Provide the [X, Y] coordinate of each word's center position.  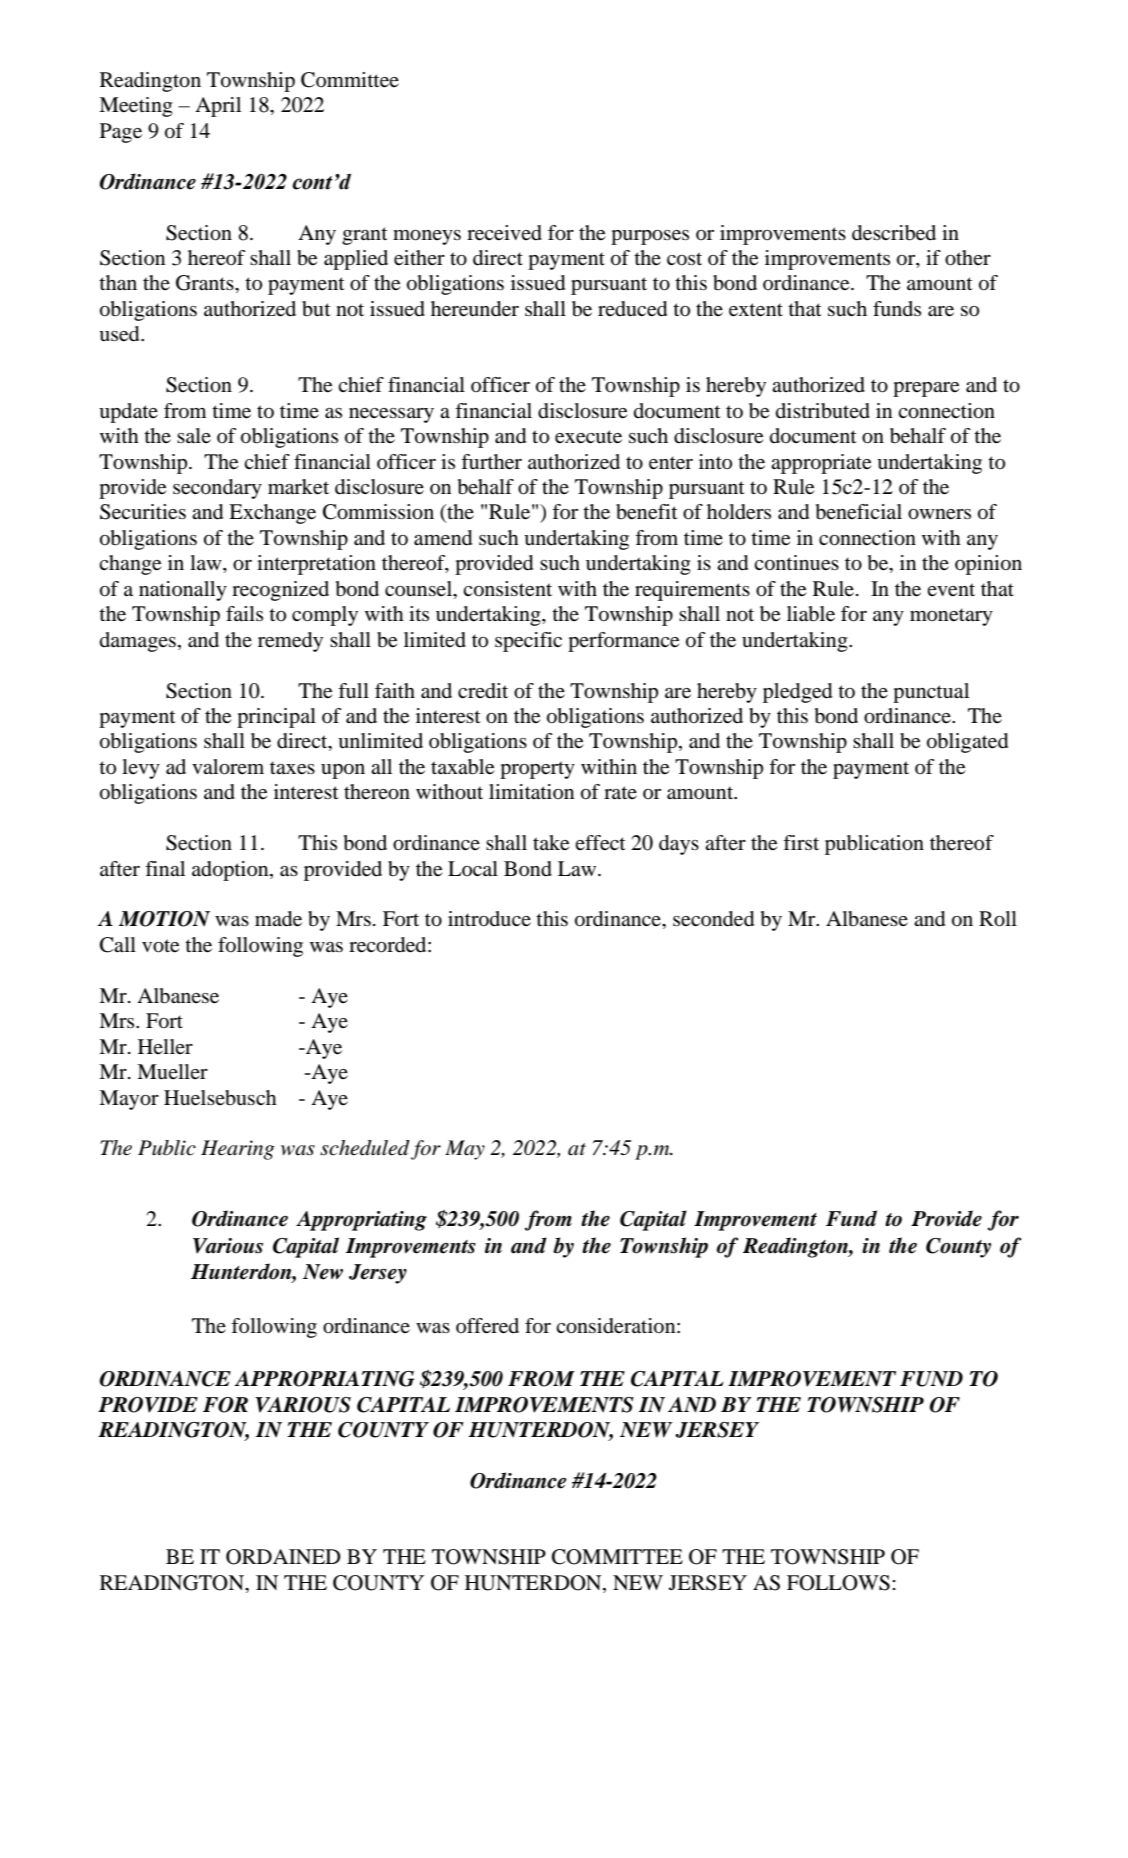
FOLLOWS [838, 1583]
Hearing [237, 1150]
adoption [231, 871]
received [504, 233]
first [801, 842]
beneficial [859, 512]
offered [487, 1326]
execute [588, 437]
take [551, 843]
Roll [998, 919]
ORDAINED [283, 1557]
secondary [217, 489]
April [218, 107]
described [894, 233]
